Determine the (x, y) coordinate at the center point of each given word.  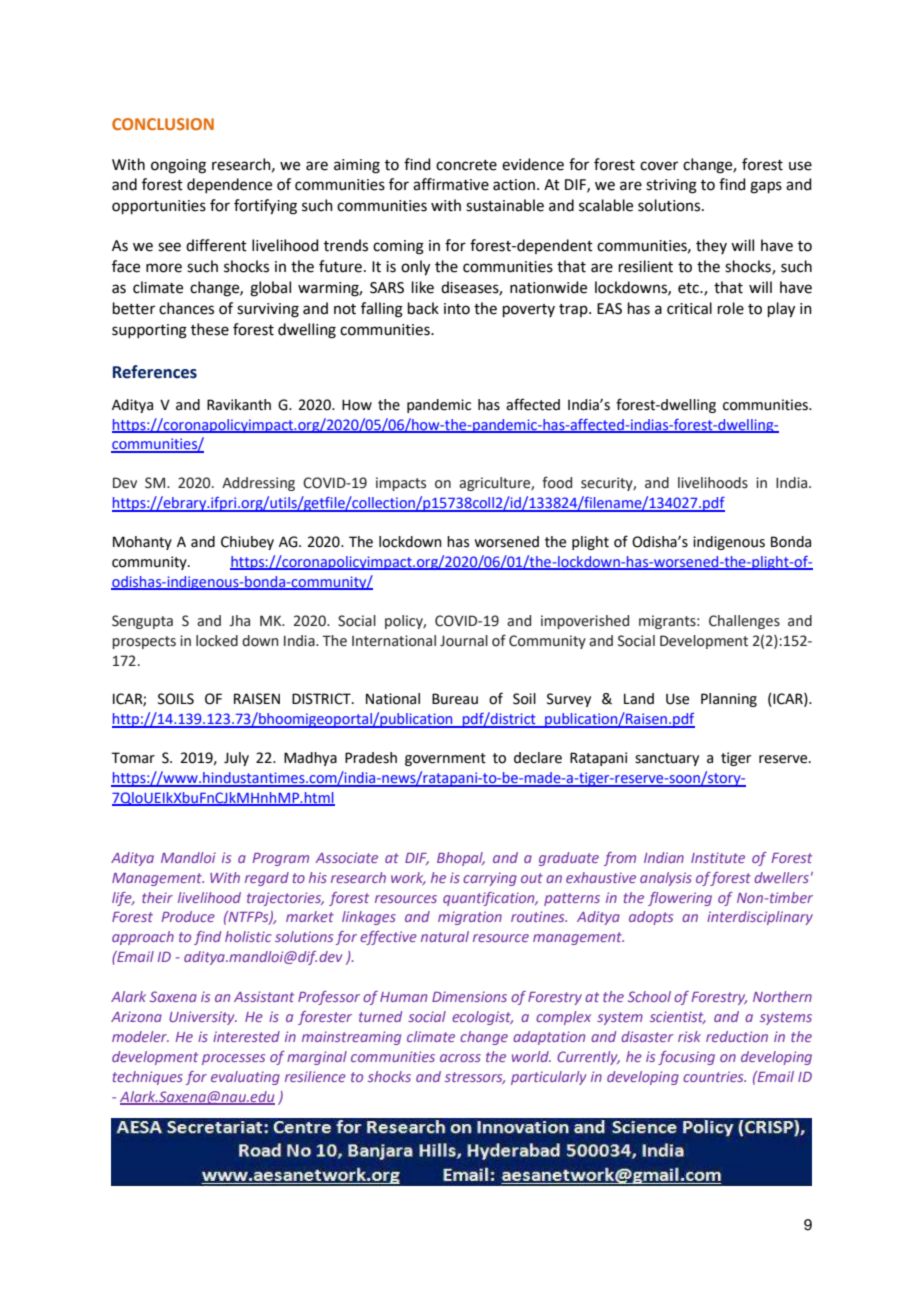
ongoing (178, 166)
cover (659, 166)
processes (233, 1059)
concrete (466, 165)
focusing (686, 1058)
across (460, 1058)
